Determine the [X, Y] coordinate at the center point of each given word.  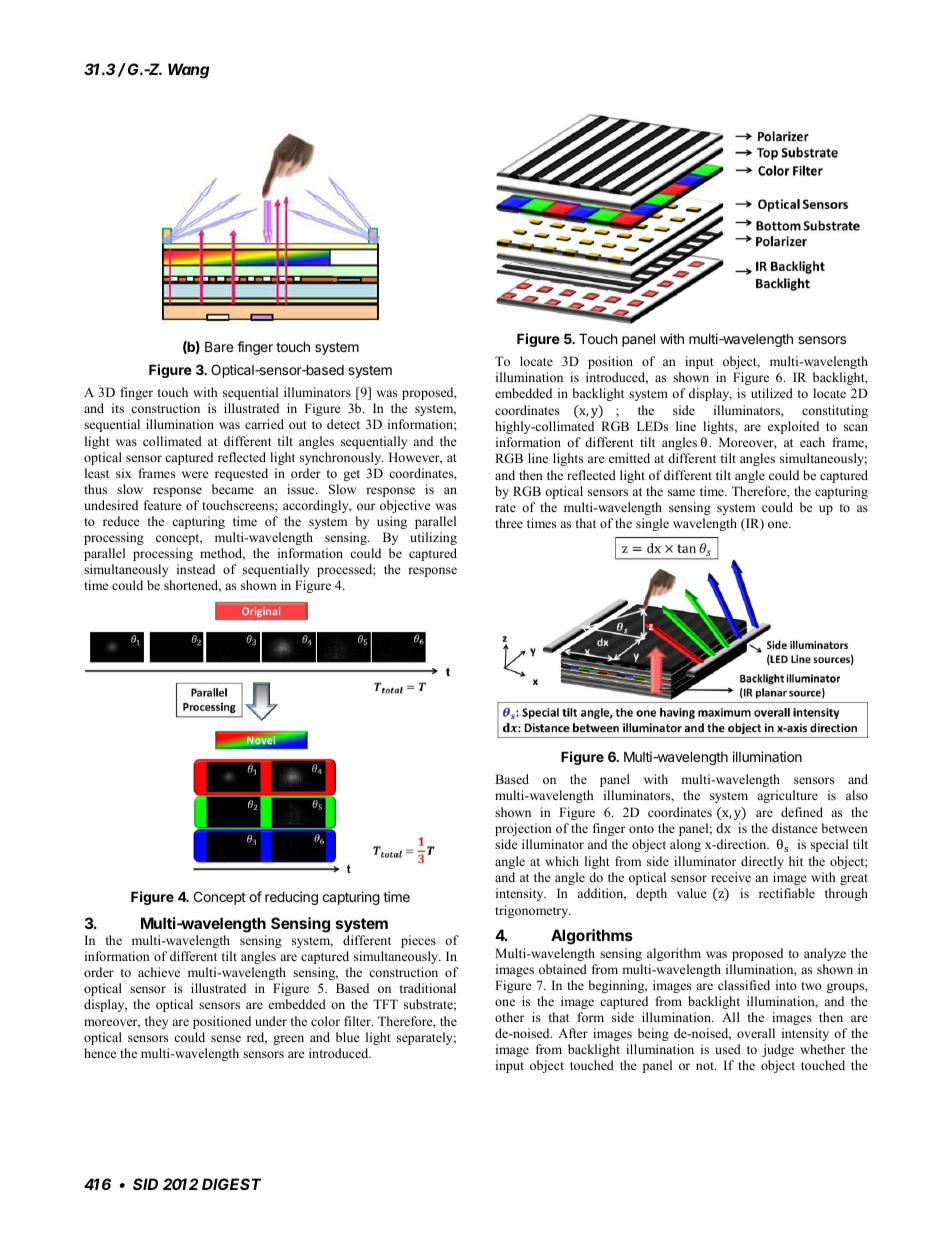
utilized [772, 393]
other [509, 1017]
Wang [188, 71]
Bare [219, 346]
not [706, 1066]
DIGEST [231, 1184]
